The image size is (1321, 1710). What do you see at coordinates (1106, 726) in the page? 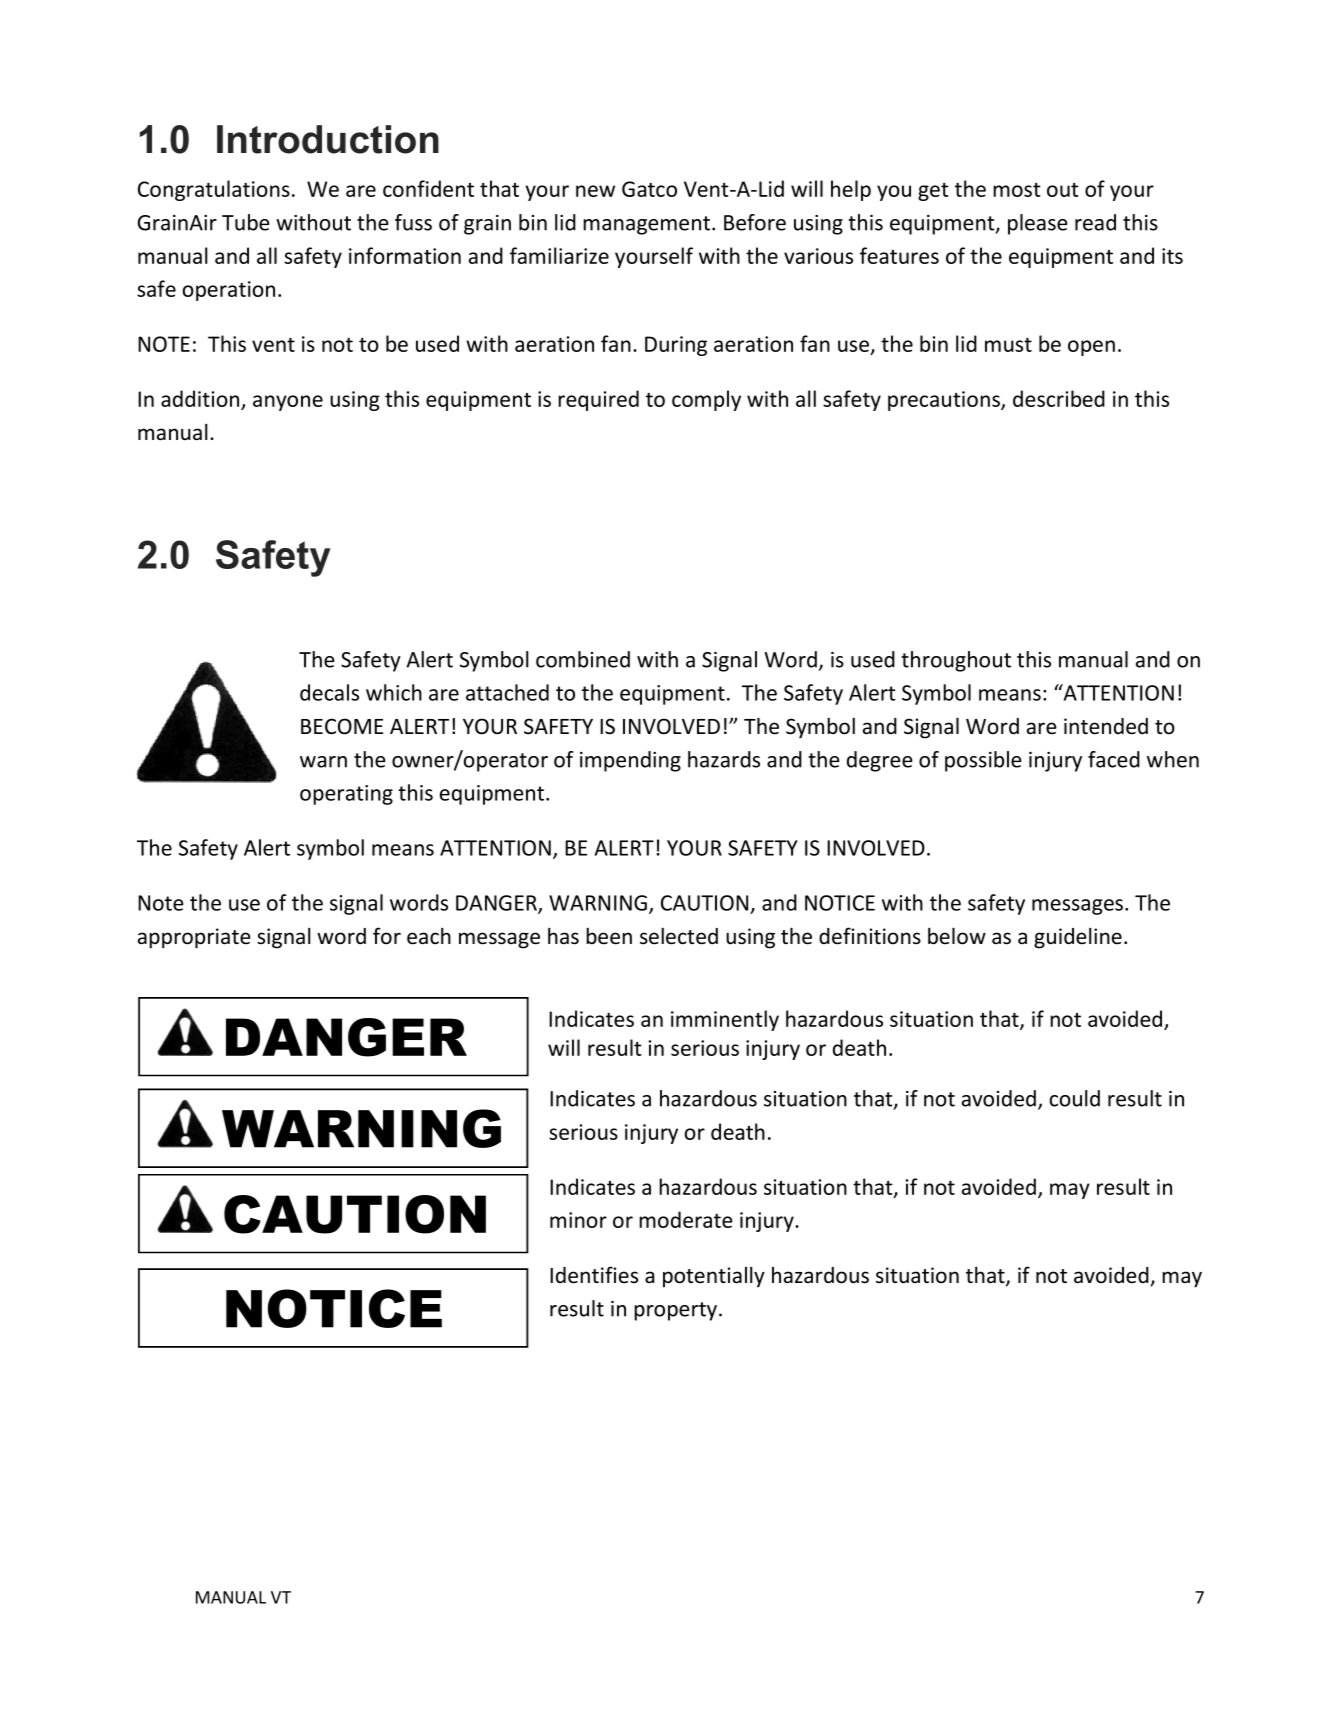
I see `intended` at bounding box center [1106, 726].
